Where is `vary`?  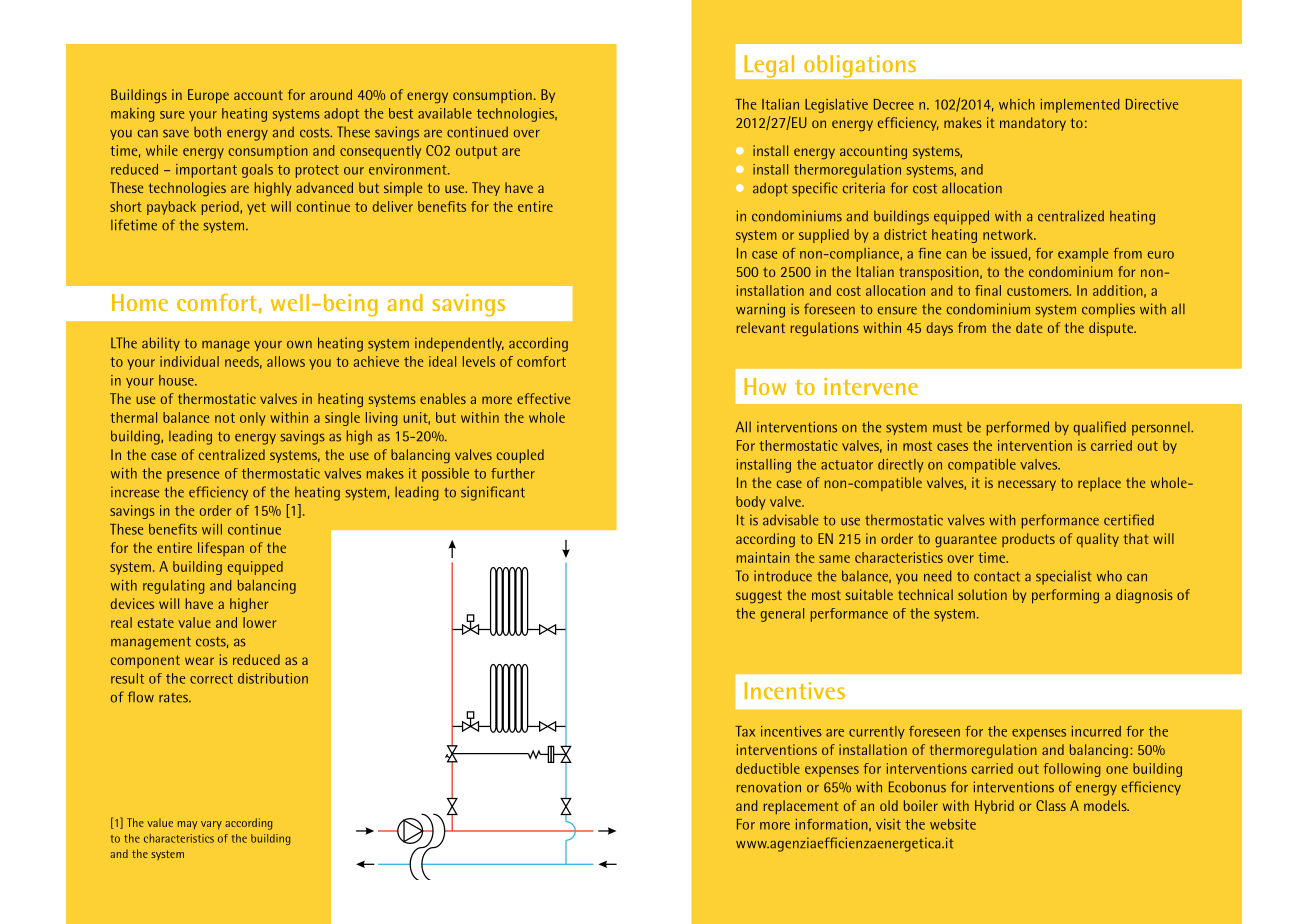
vary is located at coordinates (211, 825).
